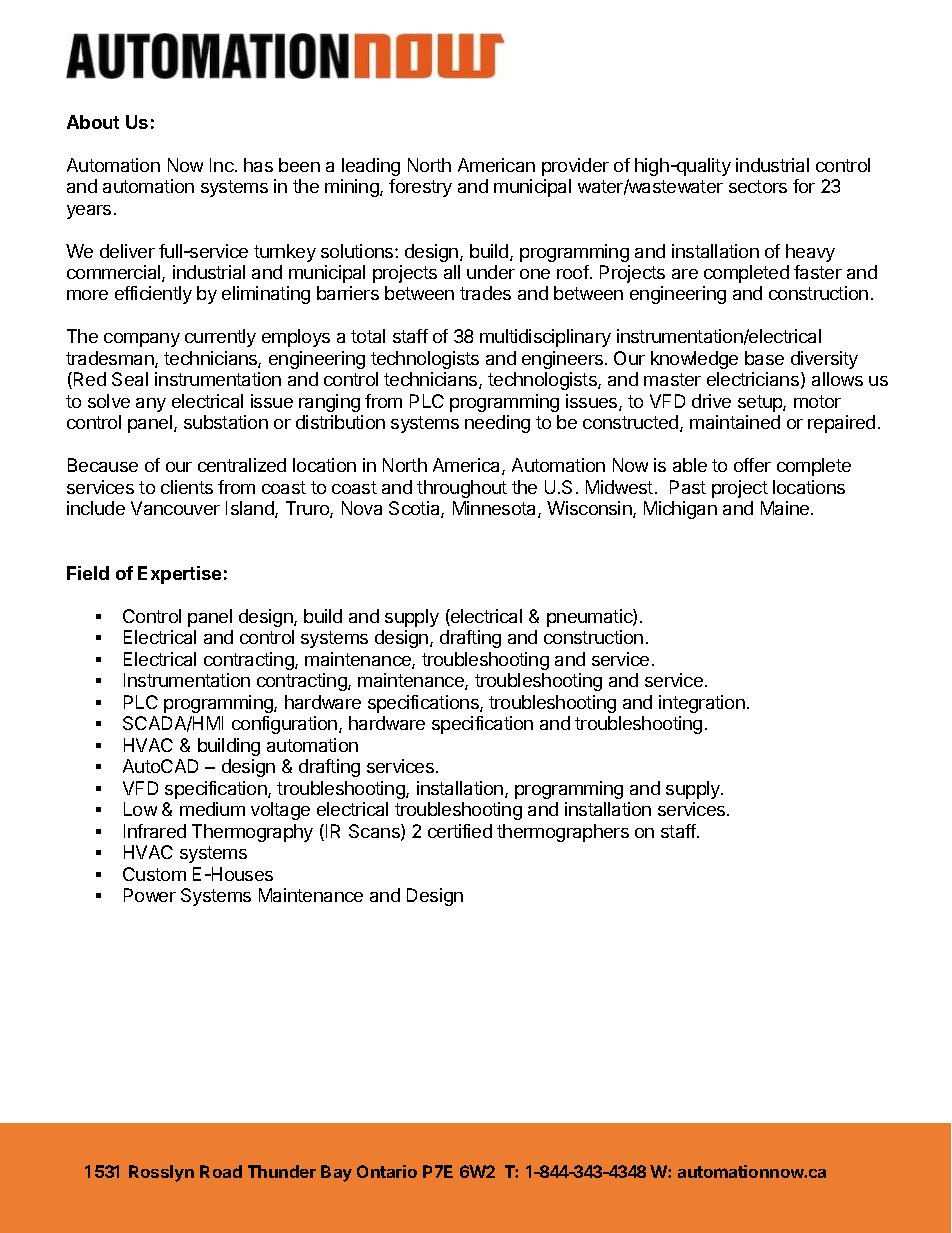 This document has width=952, height=1233. What do you see at coordinates (150, 895) in the document?
I see `Power` at bounding box center [150, 895].
